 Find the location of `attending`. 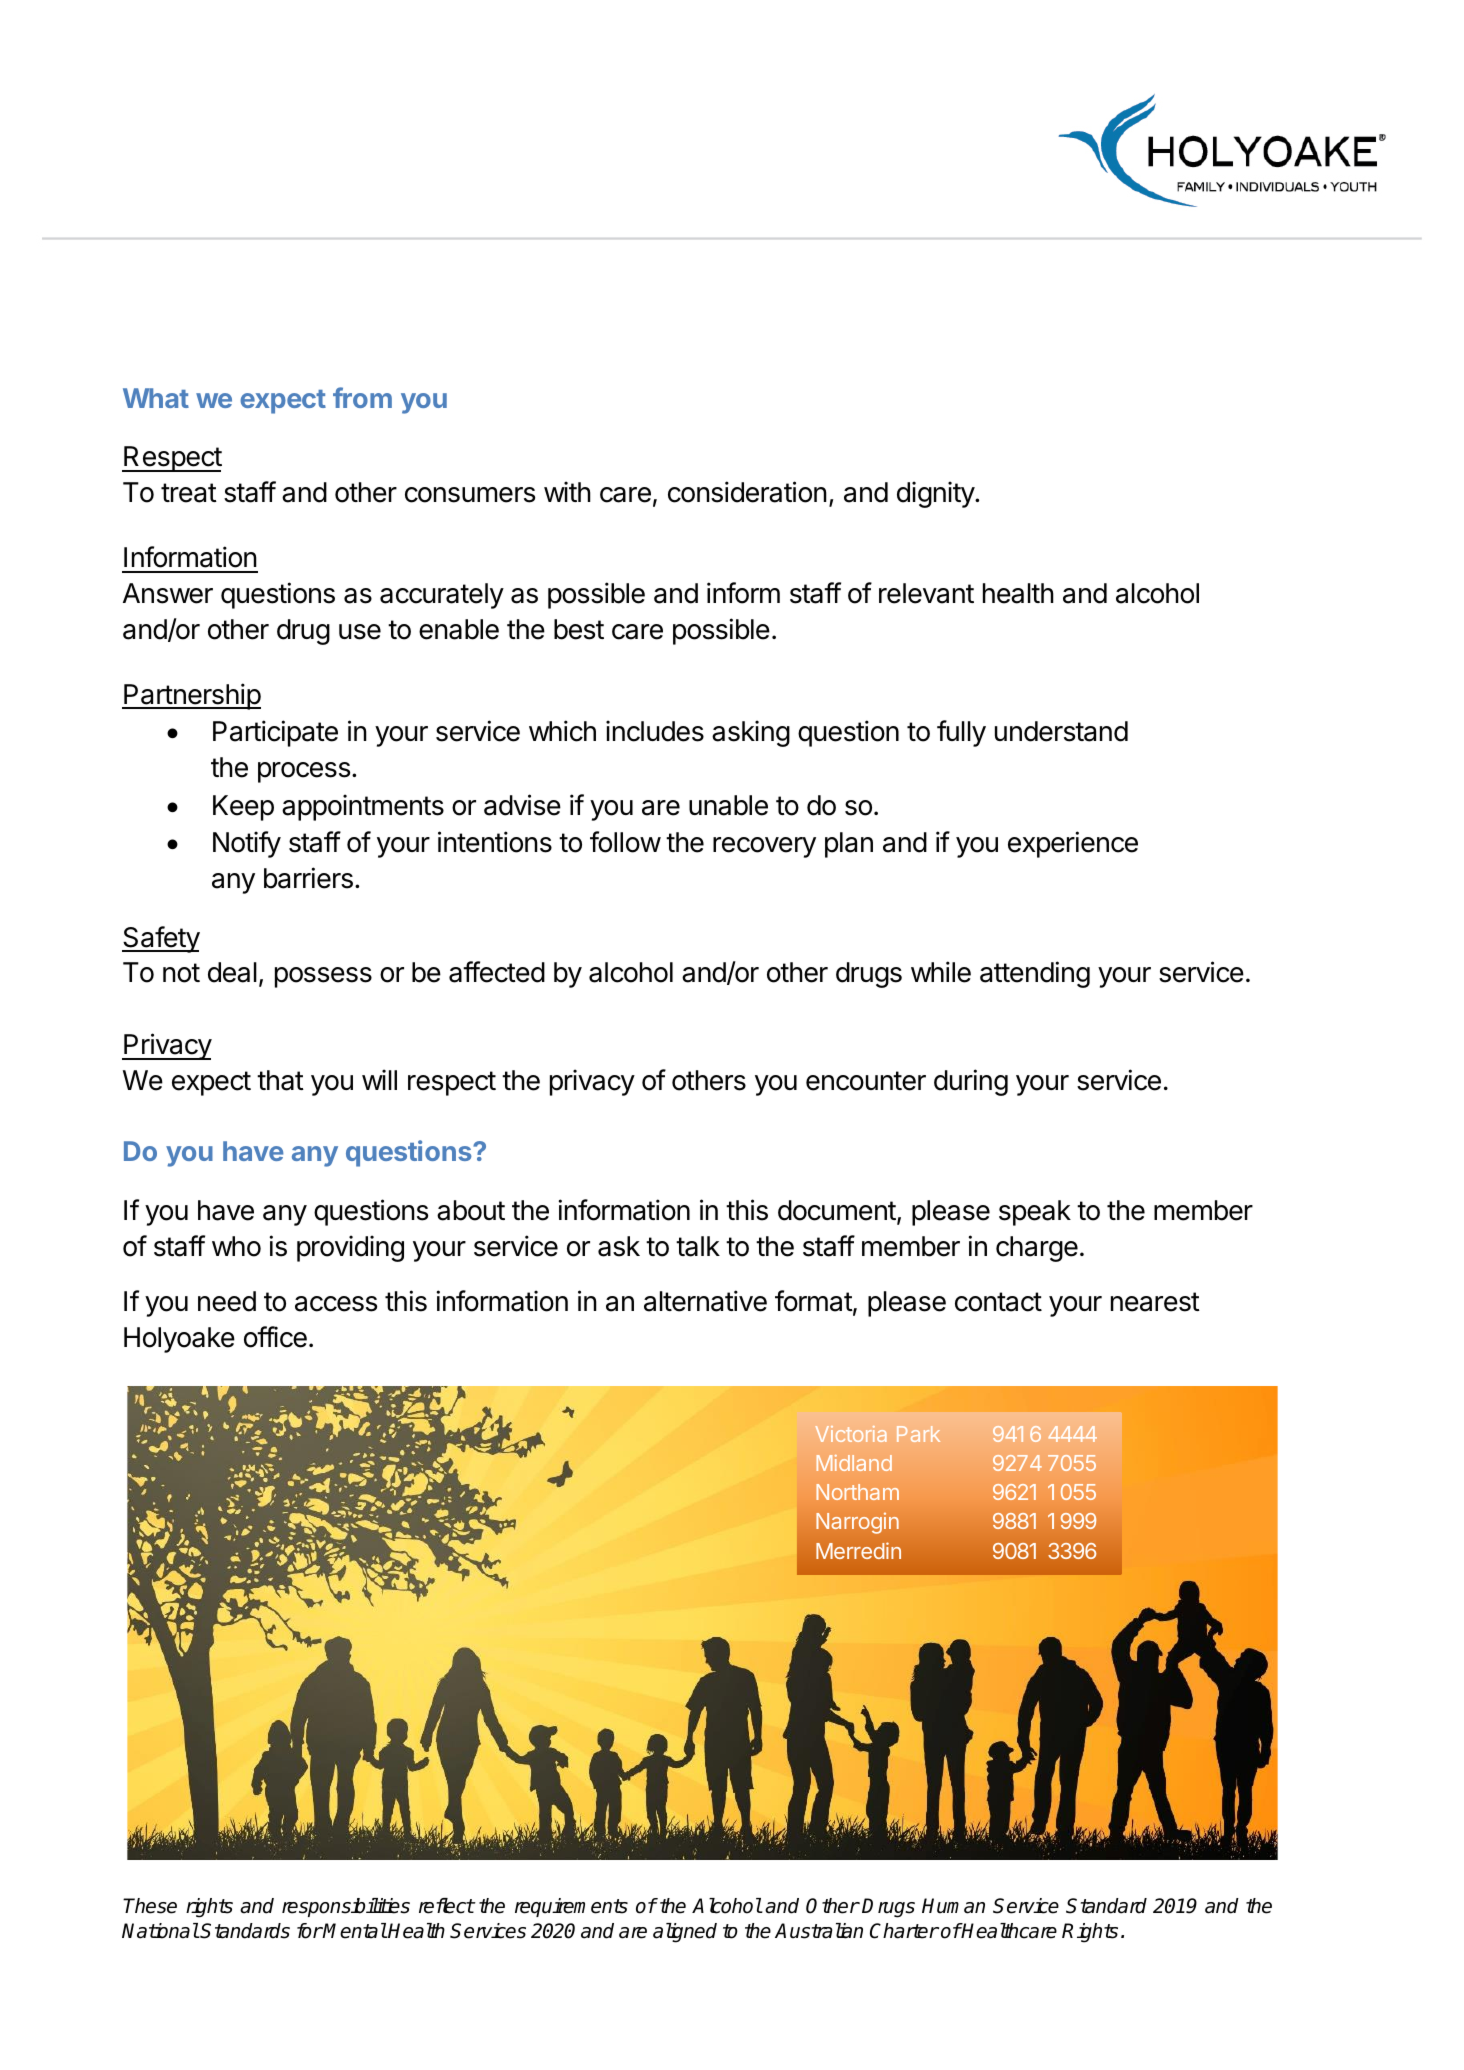

attending is located at coordinates (1035, 974).
